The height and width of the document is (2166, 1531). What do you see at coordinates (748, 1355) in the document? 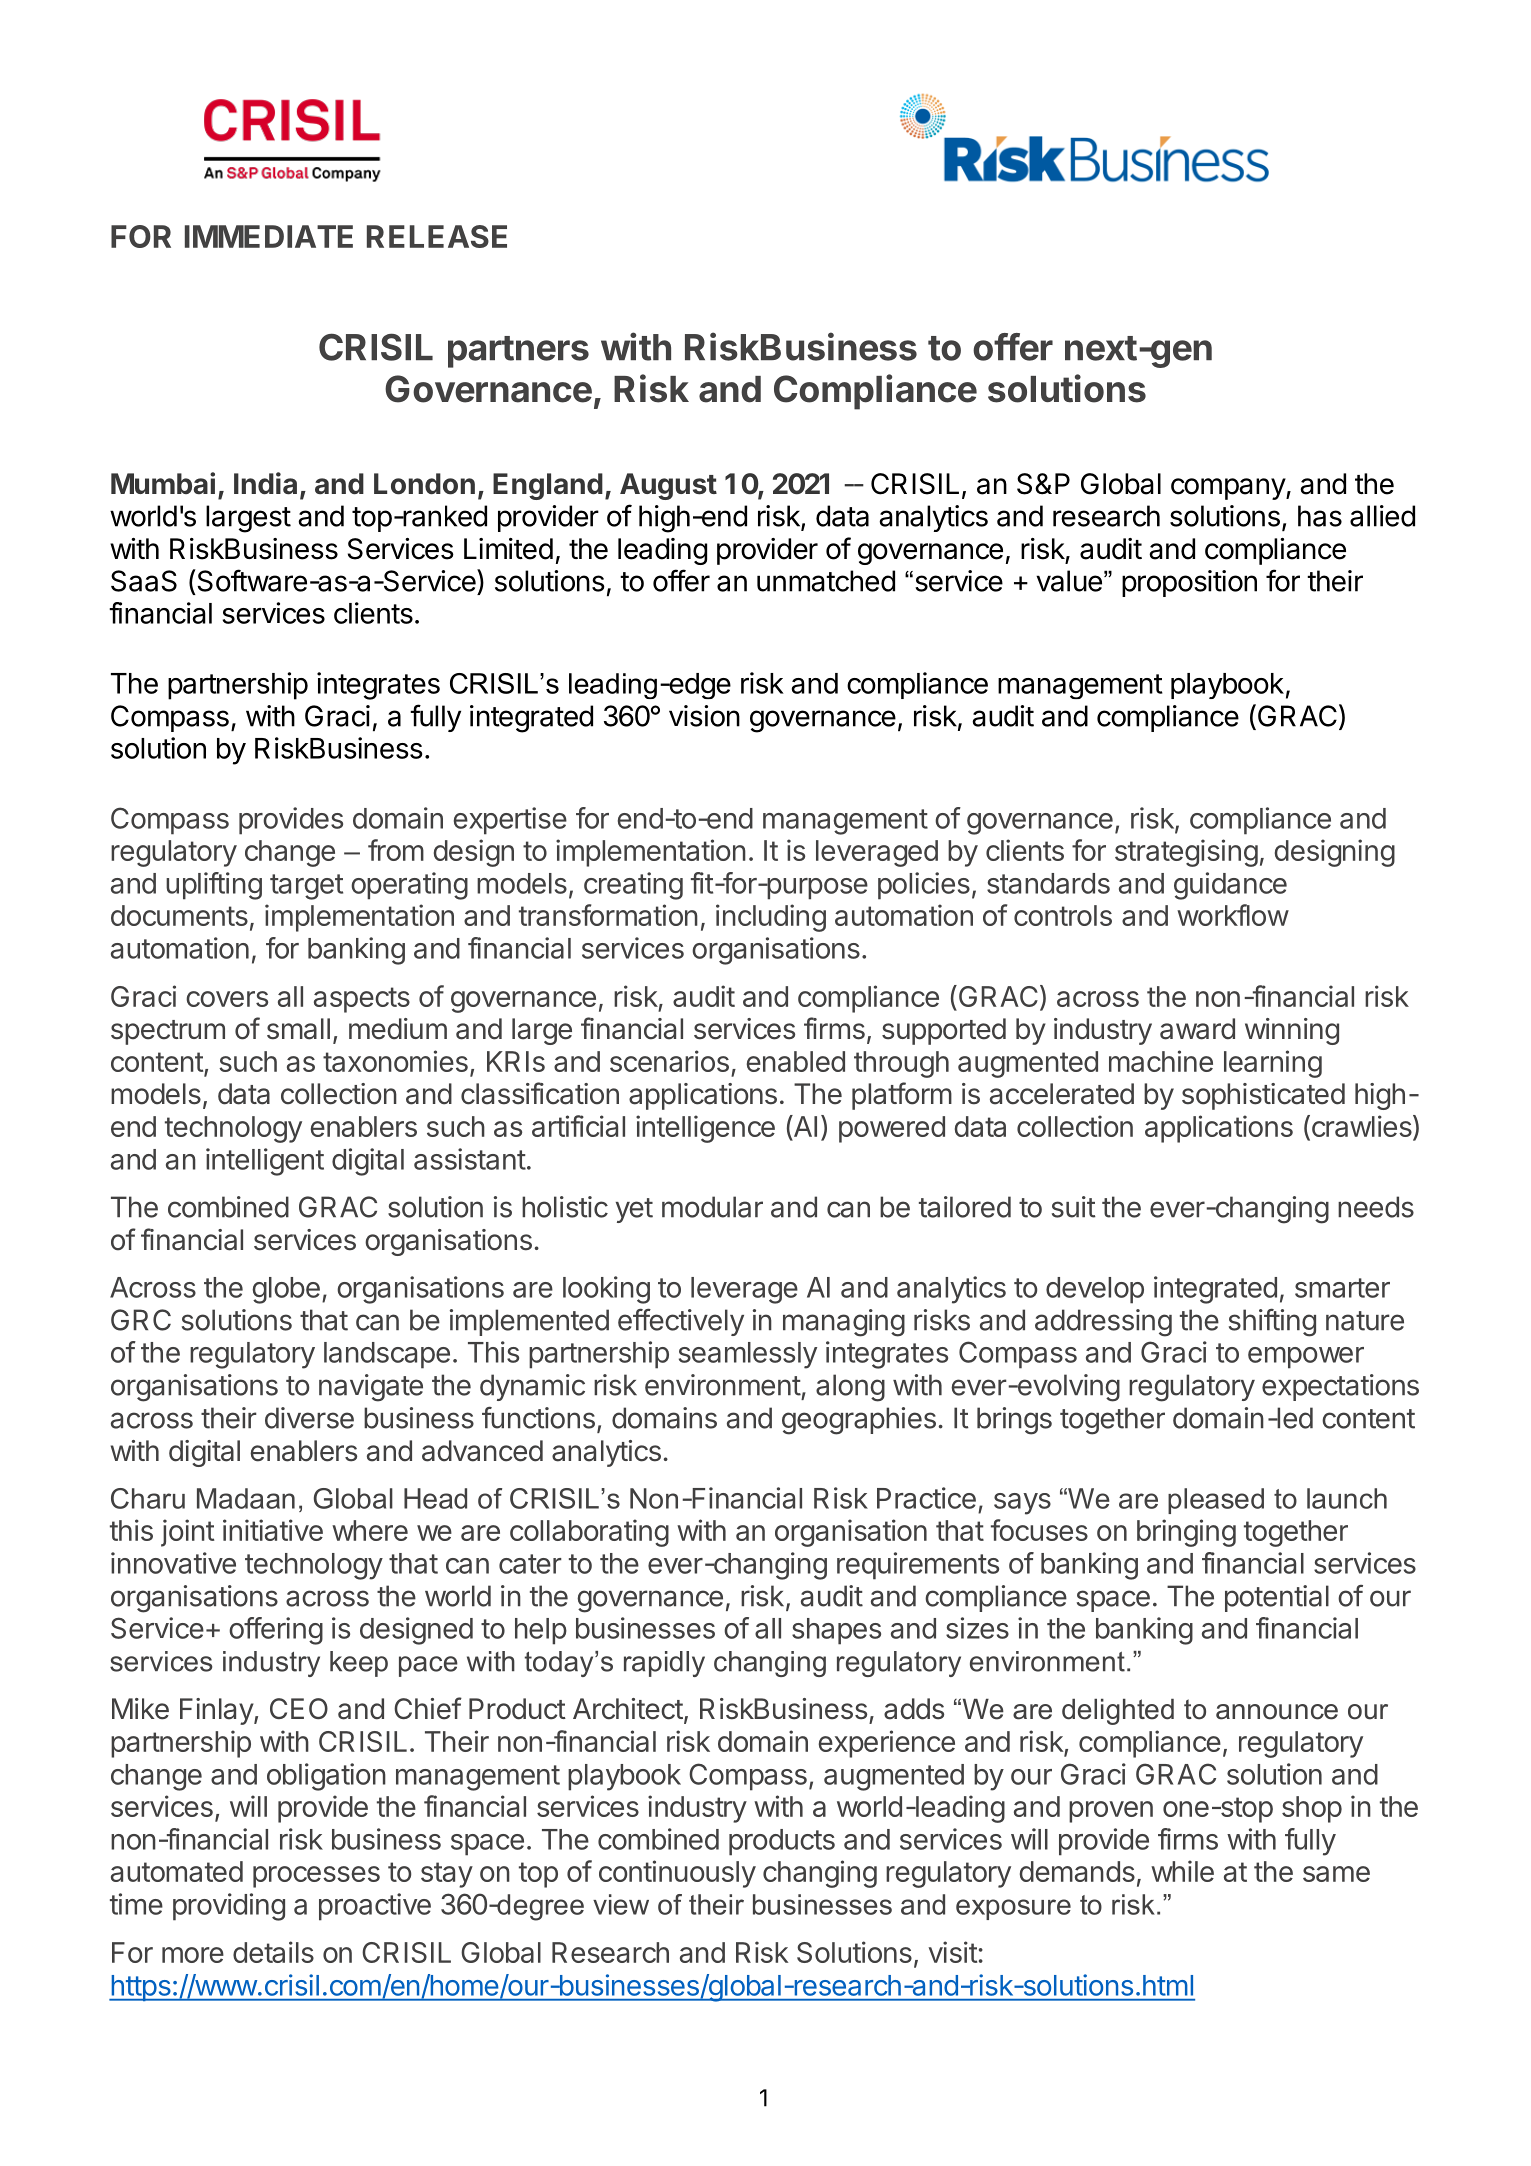
I see `seamlessly` at bounding box center [748, 1355].
